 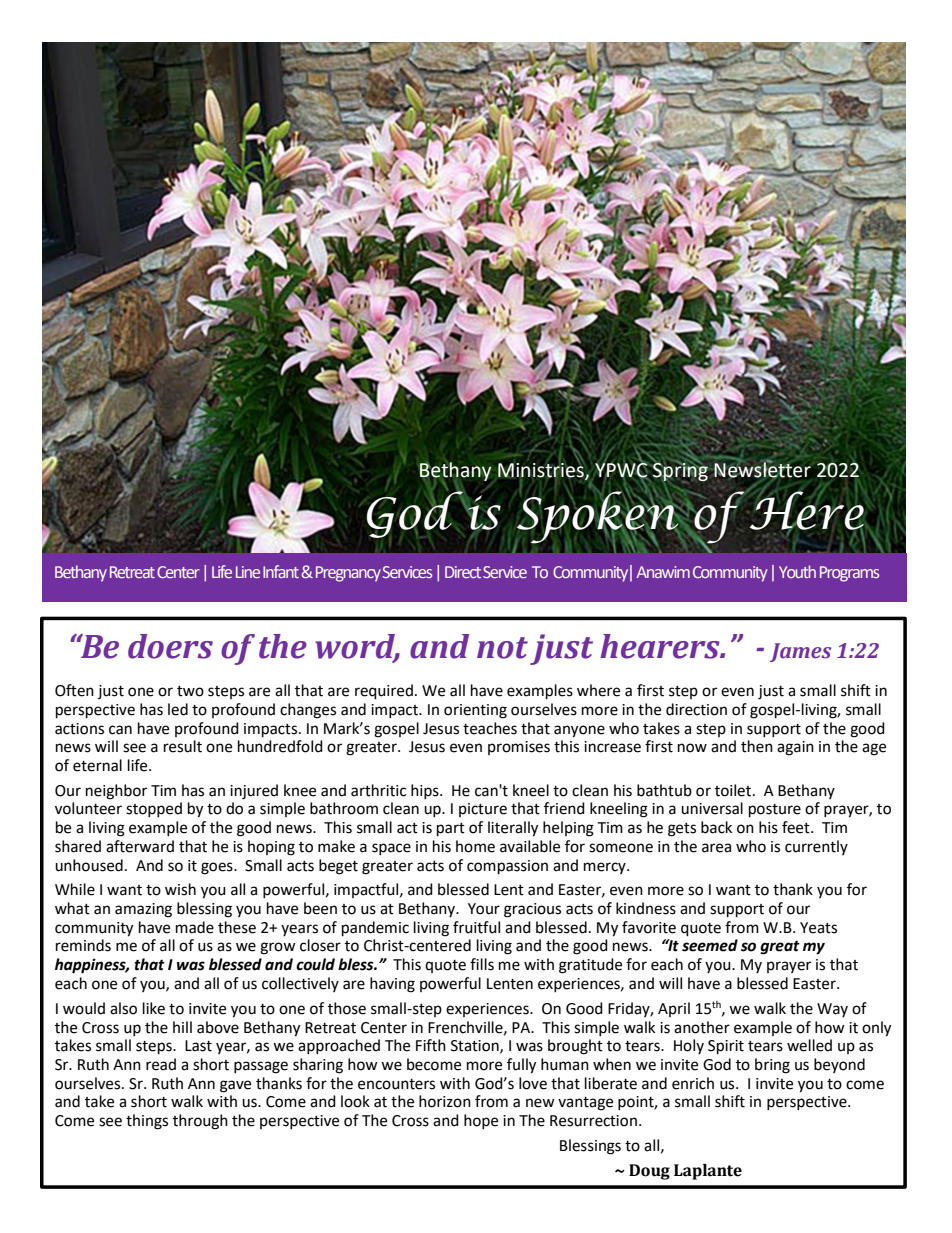 What do you see at coordinates (147, 1122) in the screenshot?
I see `things` at bounding box center [147, 1122].
